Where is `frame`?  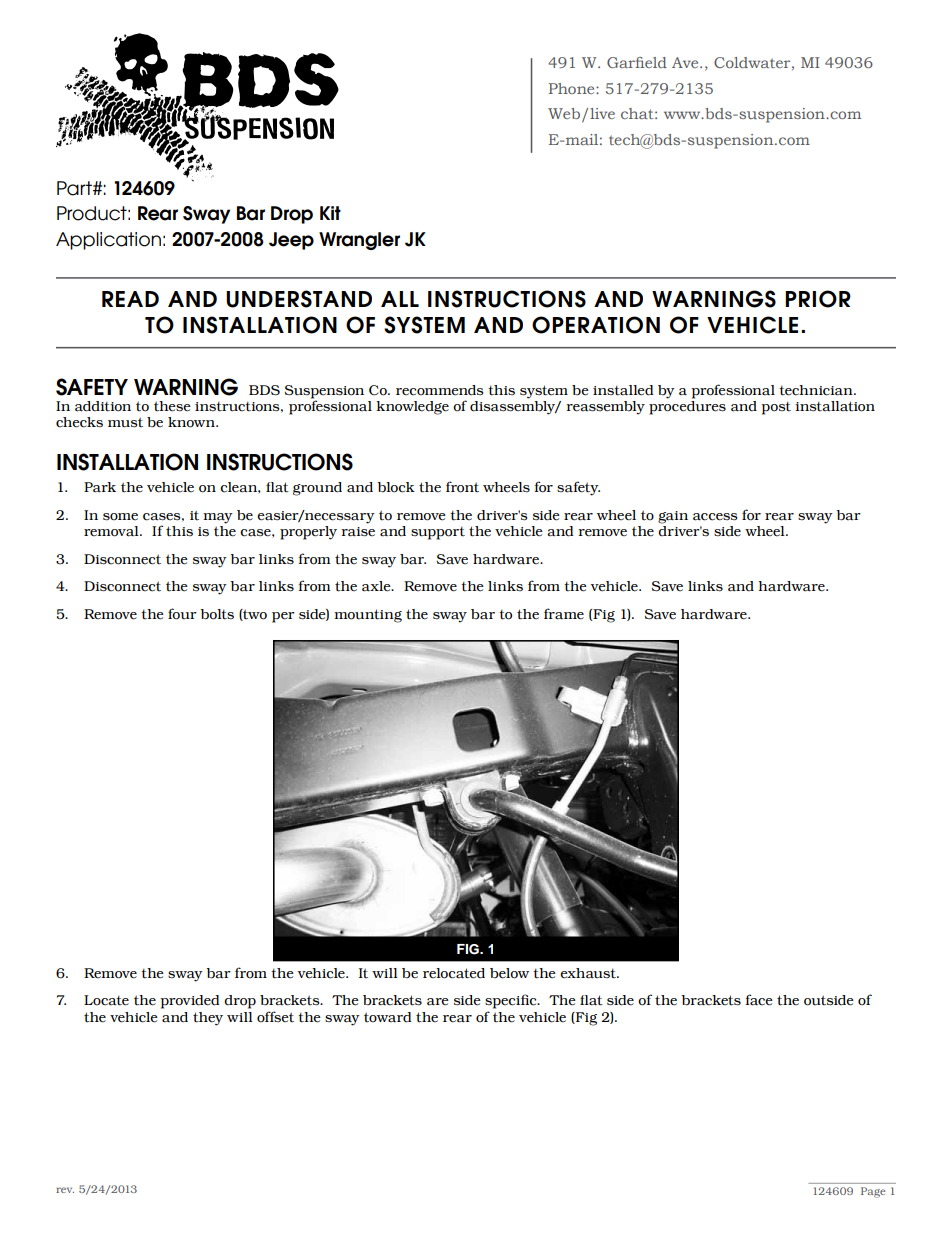 frame is located at coordinates (564, 614).
